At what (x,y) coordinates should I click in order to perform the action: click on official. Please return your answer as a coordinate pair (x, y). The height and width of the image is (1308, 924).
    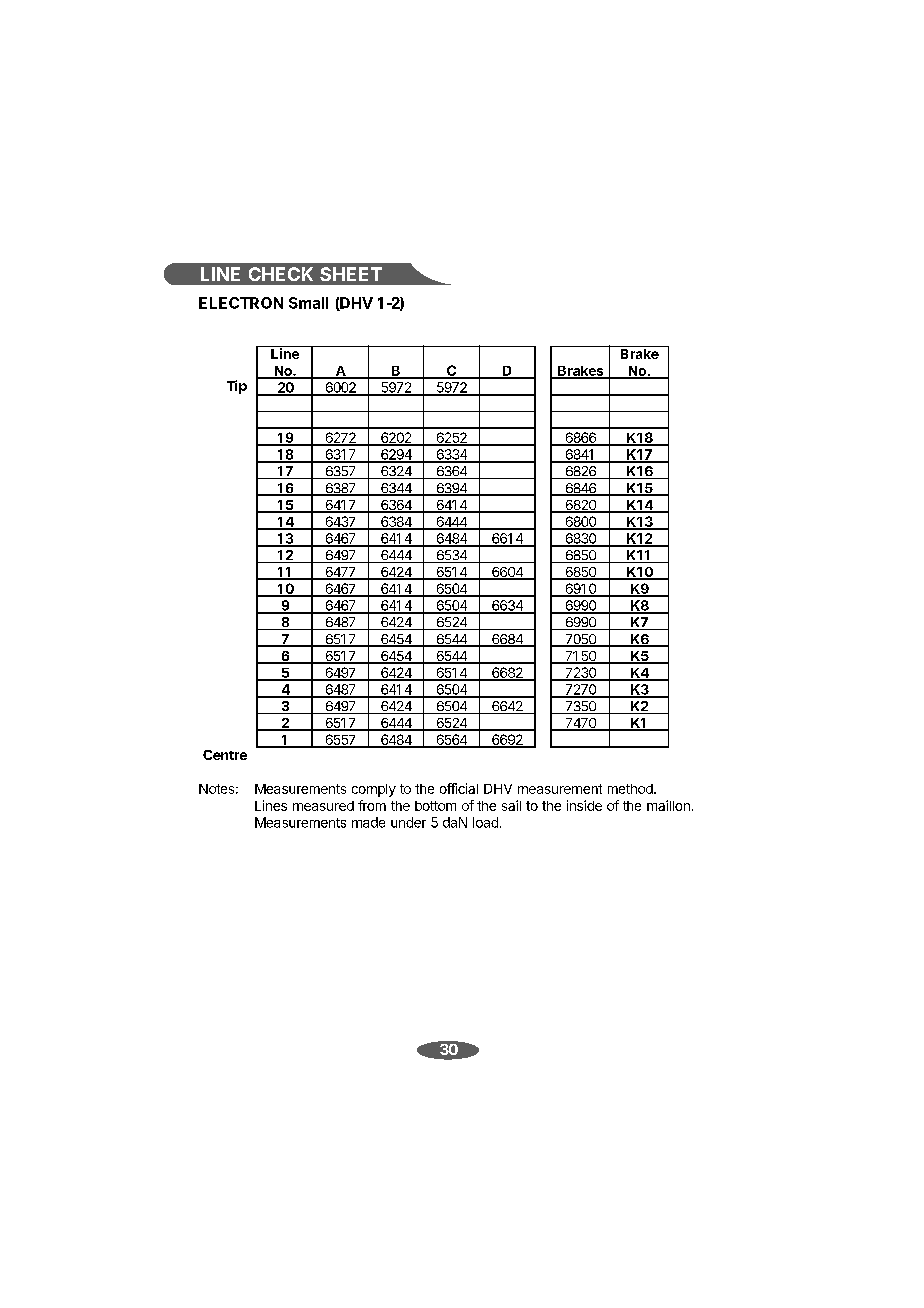
    Looking at the image, I should click on (459, 788).
